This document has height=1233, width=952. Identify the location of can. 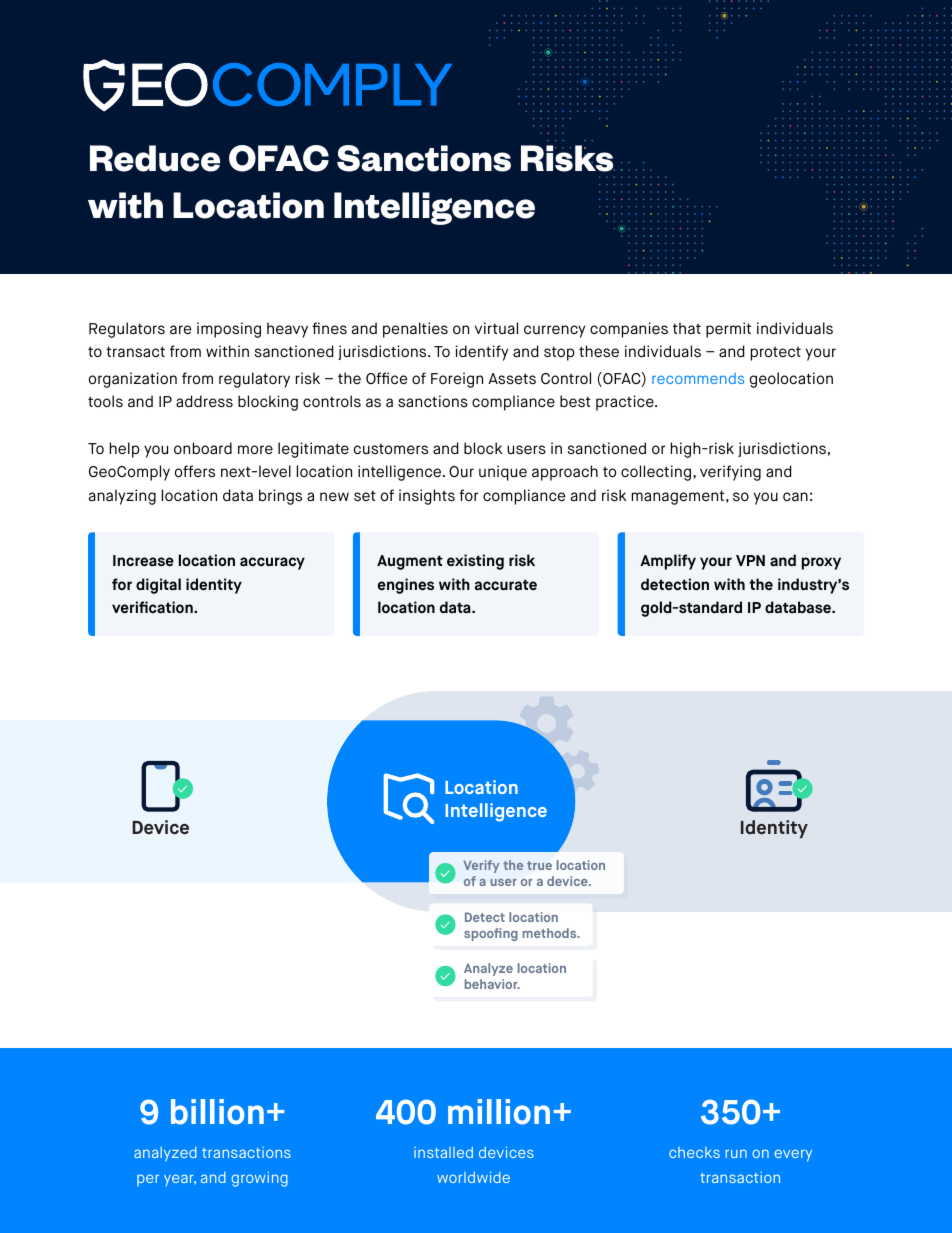
(795, 496).
